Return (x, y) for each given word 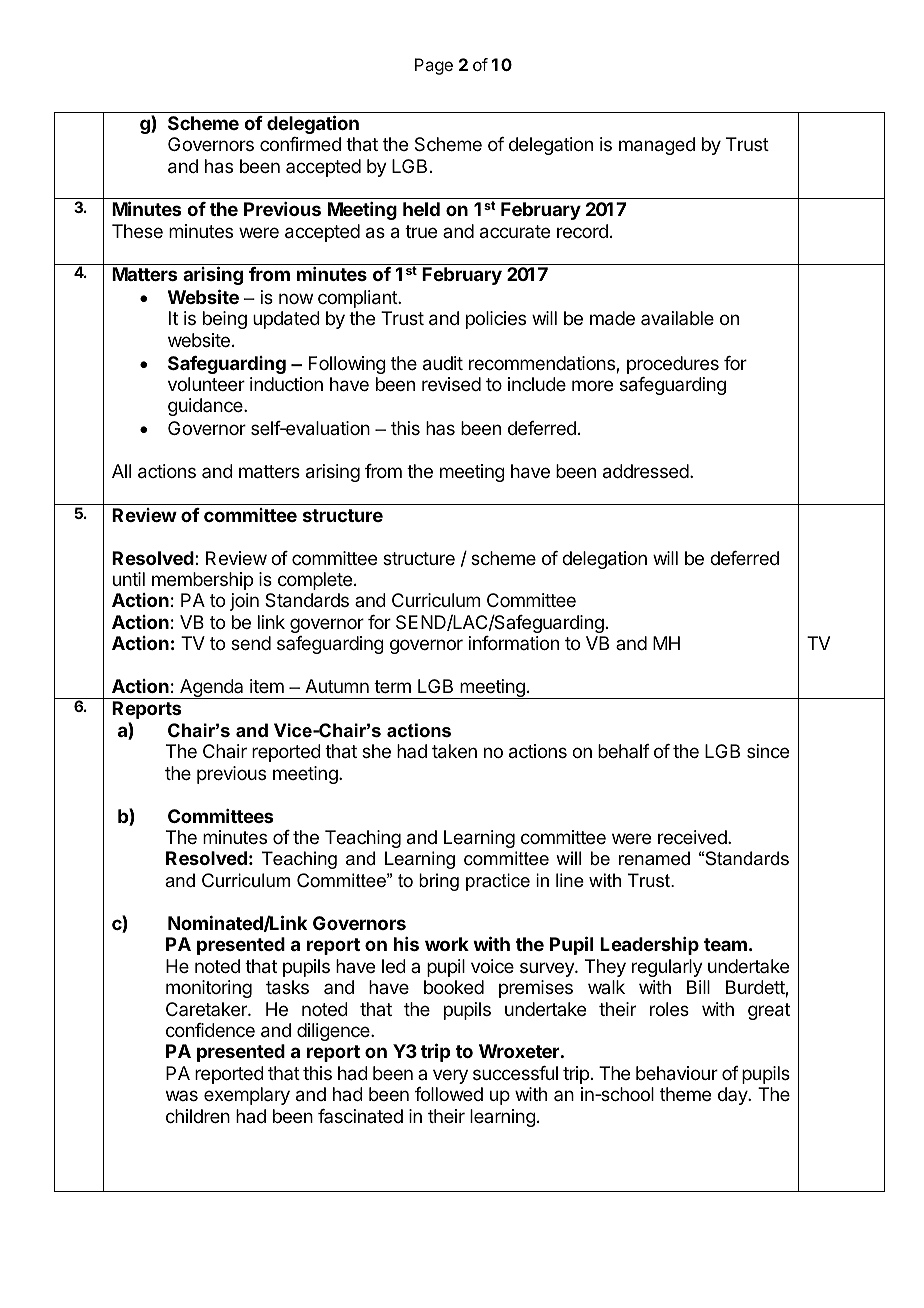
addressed (646, 471)
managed (657, 146)
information (514, 643)
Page (434, 66)
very (450, 1076)
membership (202, 581)
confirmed (300, 144)
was (182, 1095)
